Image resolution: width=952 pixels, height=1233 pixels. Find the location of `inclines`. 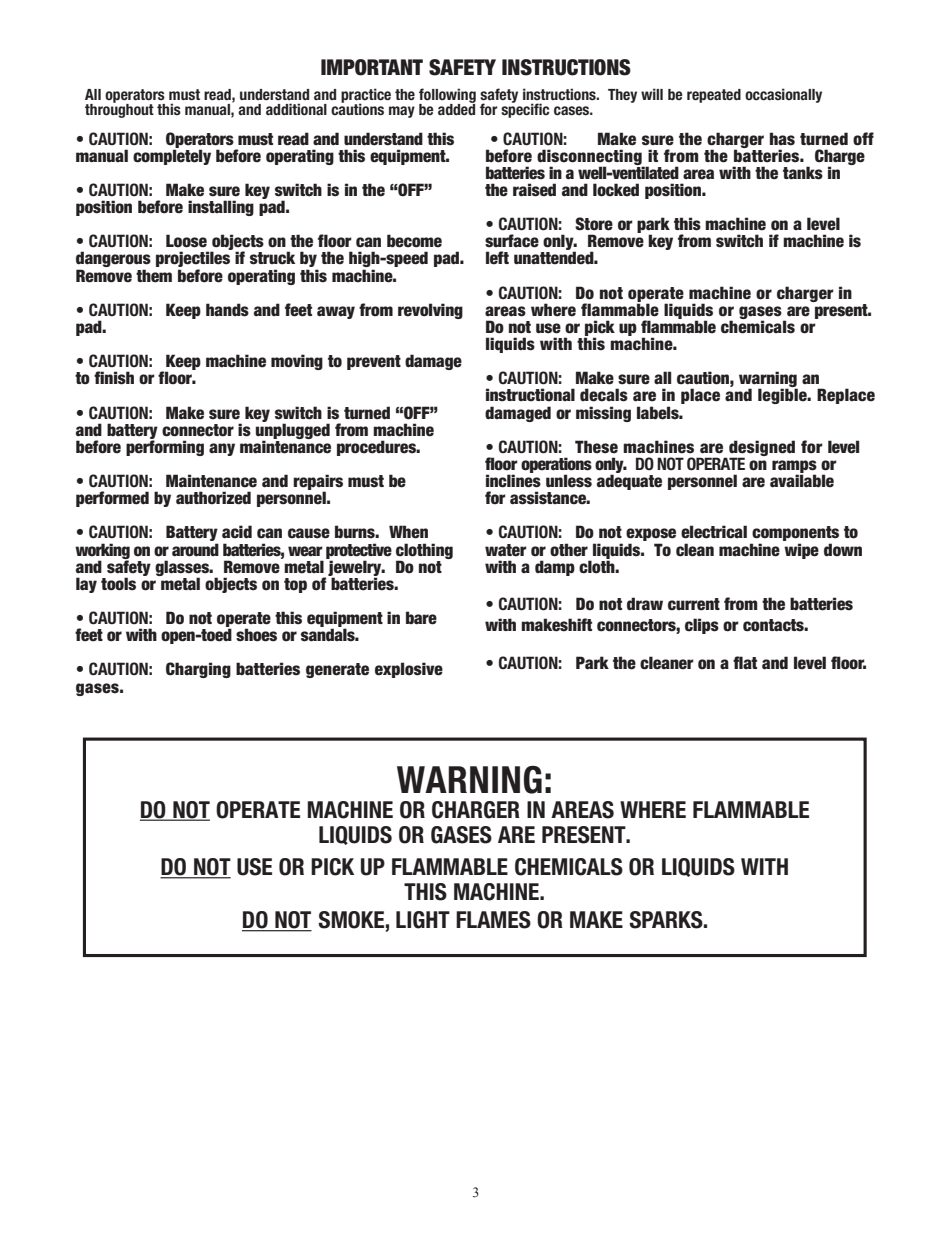

inclines is located at coordinates (513, 480).
